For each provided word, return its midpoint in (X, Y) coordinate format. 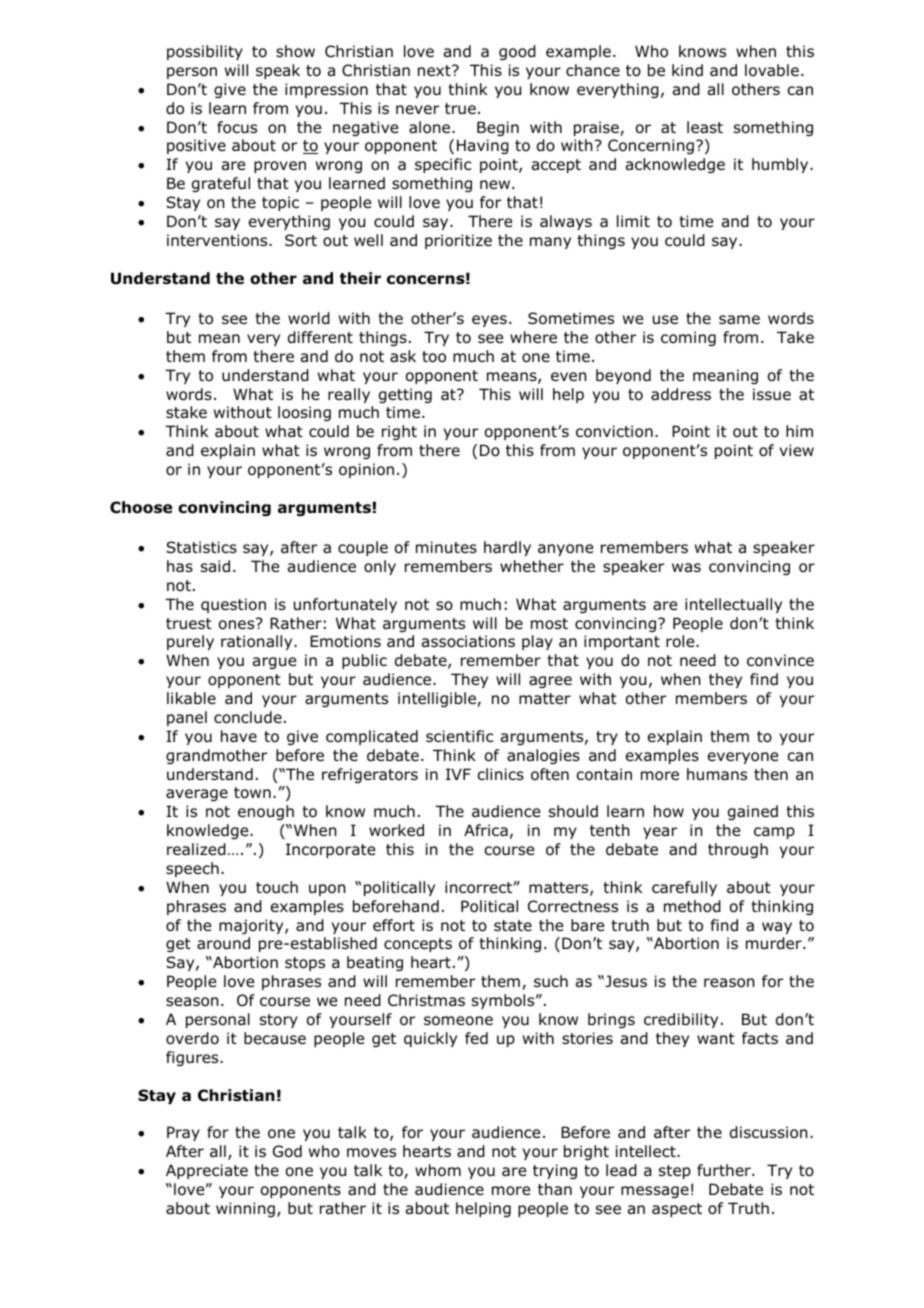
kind (687, 70)
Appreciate (207, 1171)
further (725, 1170)
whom (438, 1170)
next (435, 70)
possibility (205, 52)
